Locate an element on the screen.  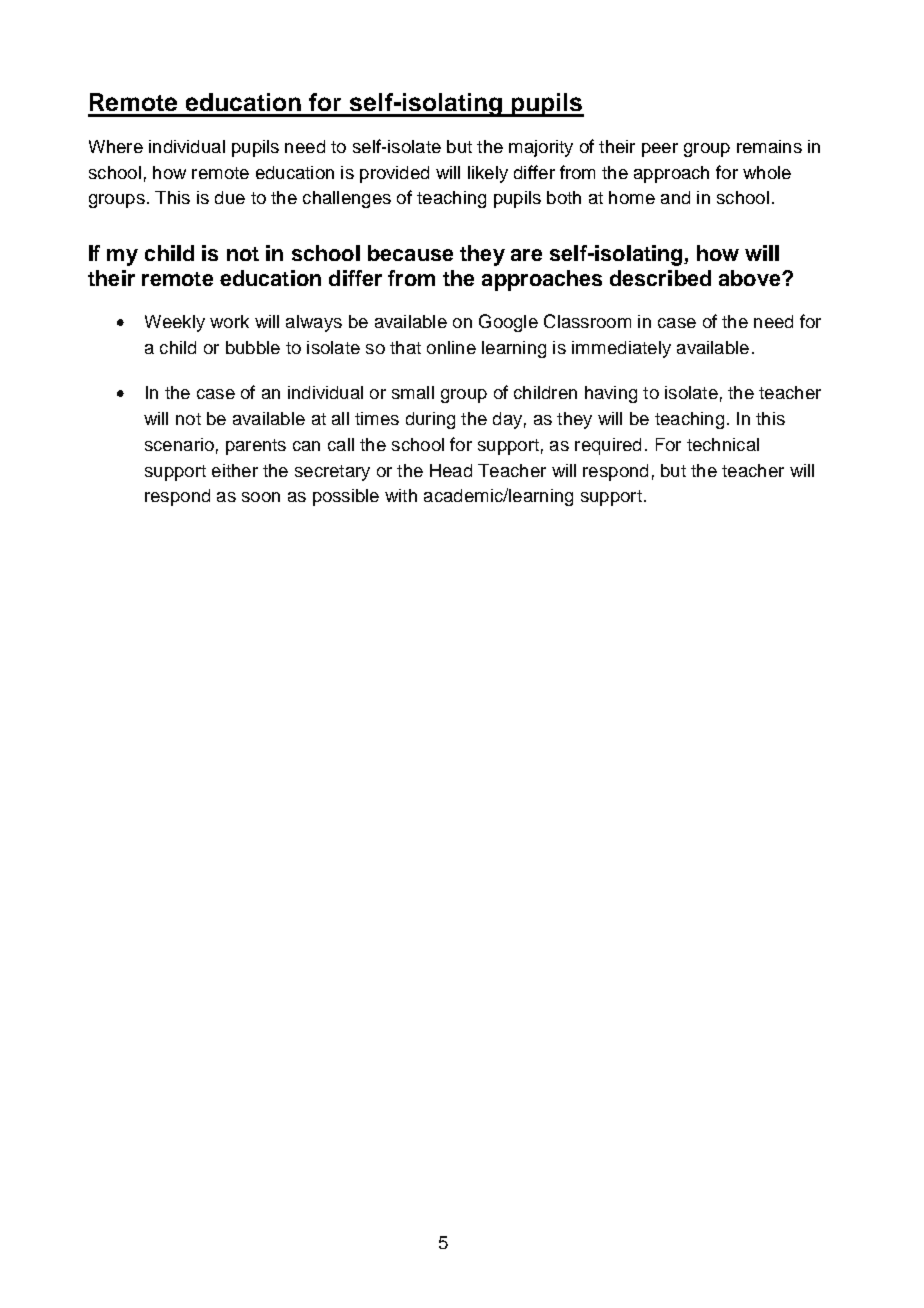
Classroom is located at coordinates (587, 321).
